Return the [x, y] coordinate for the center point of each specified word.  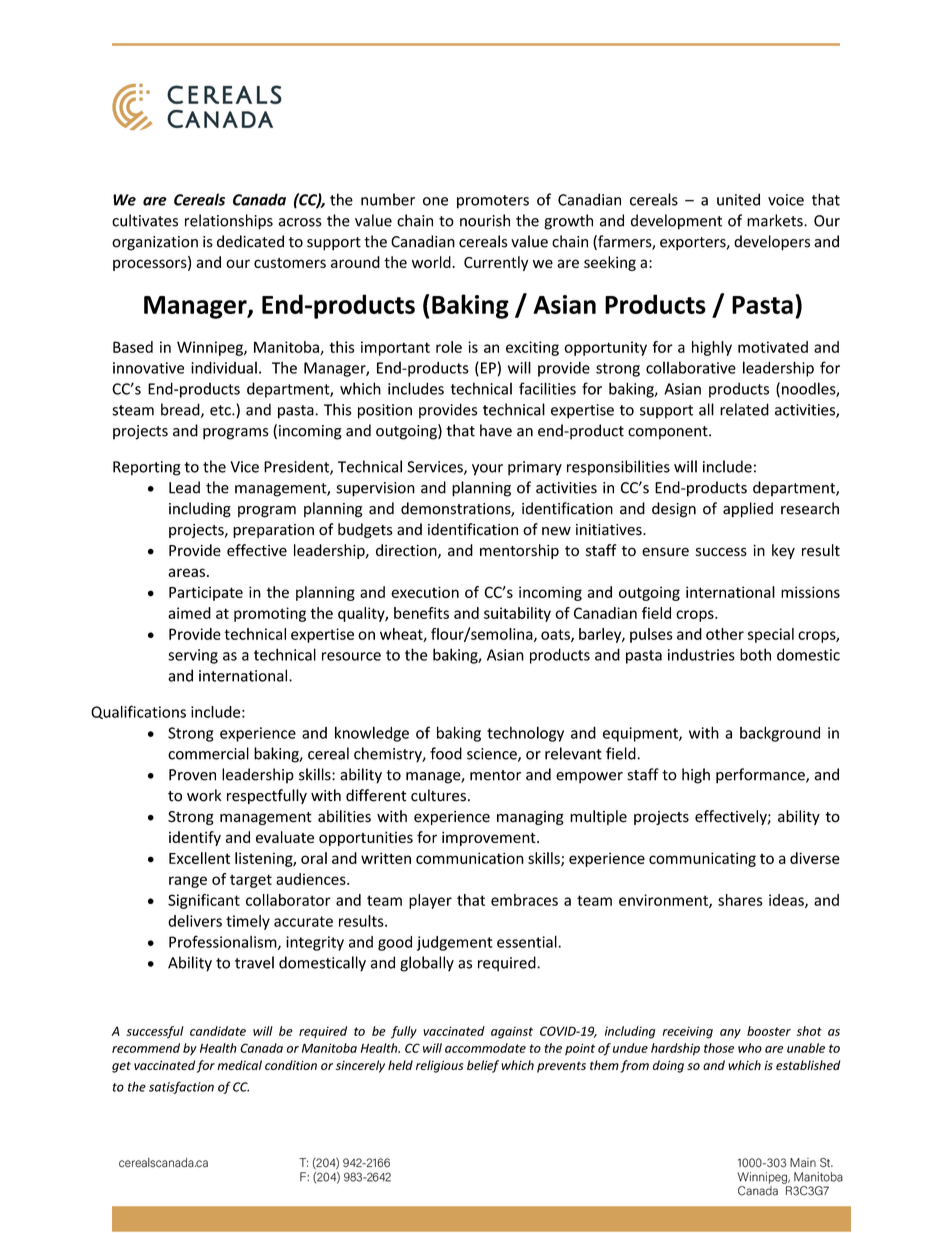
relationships [229, 222]
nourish [485, 220]
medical [239, 1065]
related [744, 409]
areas [186, 572]
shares [740, 900]
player [430, 901]
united [738, 199]
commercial [208, 753]
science [493, 755]
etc [221, 410]
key [783, 551]
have [496, 430]
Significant [204, 901]
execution [425, 592]
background [780, 734]
